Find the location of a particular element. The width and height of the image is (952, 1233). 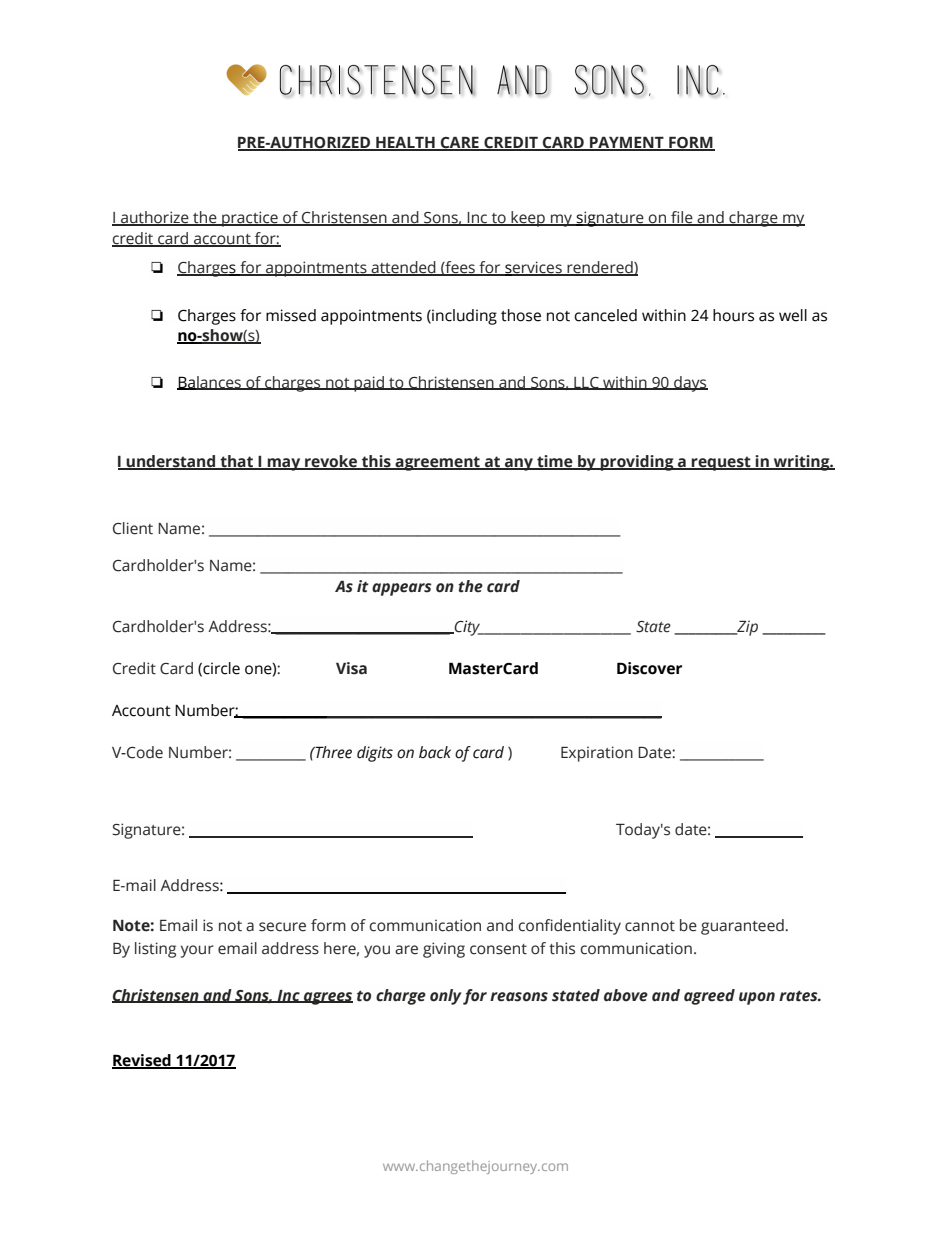

paid is located at coordinates (369, 384).
